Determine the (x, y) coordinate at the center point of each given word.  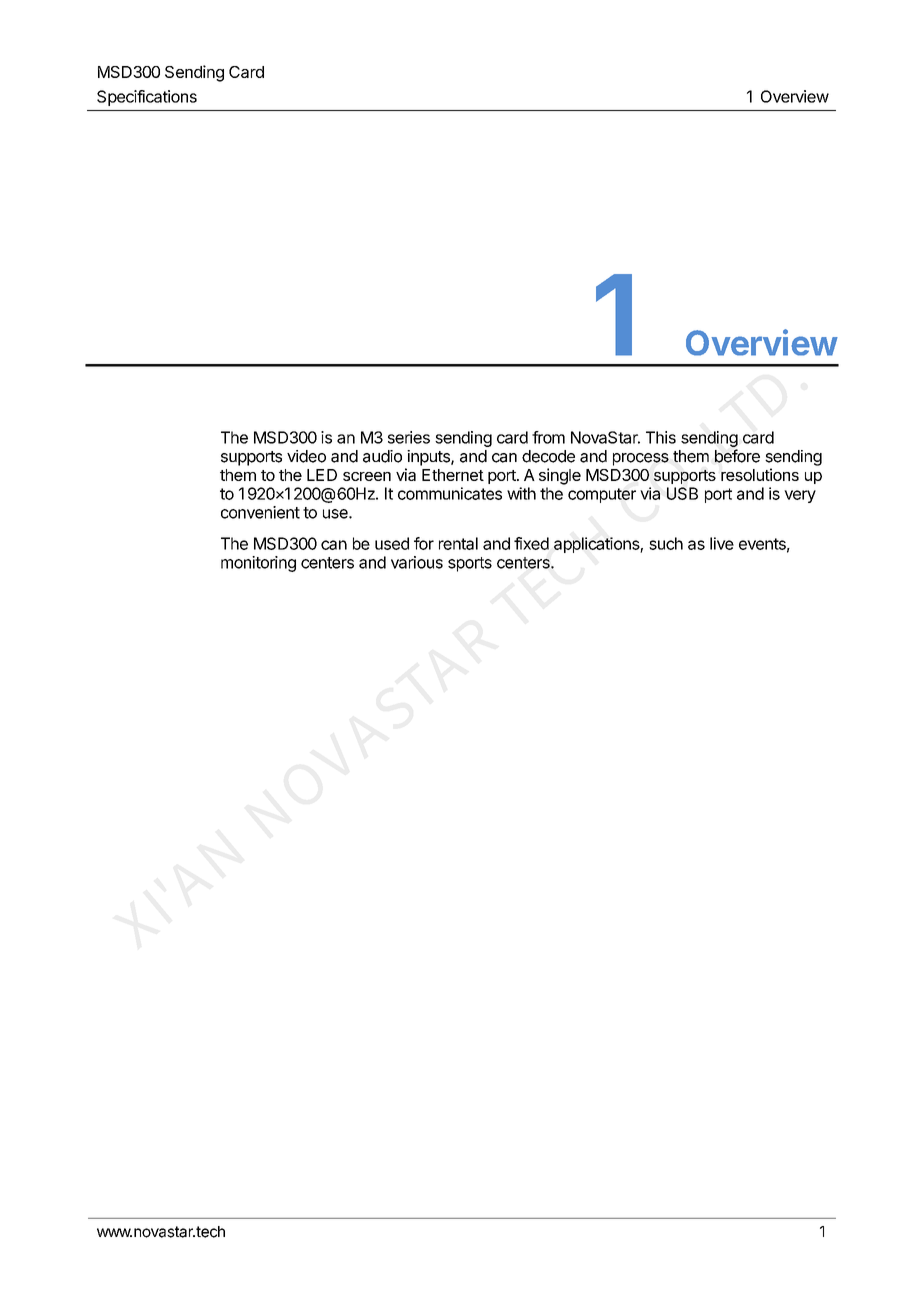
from (548, 437)
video (306, 456)
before (737, 456)
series (409, 437)
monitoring (258, 564)
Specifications (147, 98)
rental (458, 543)
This (661, 437)
